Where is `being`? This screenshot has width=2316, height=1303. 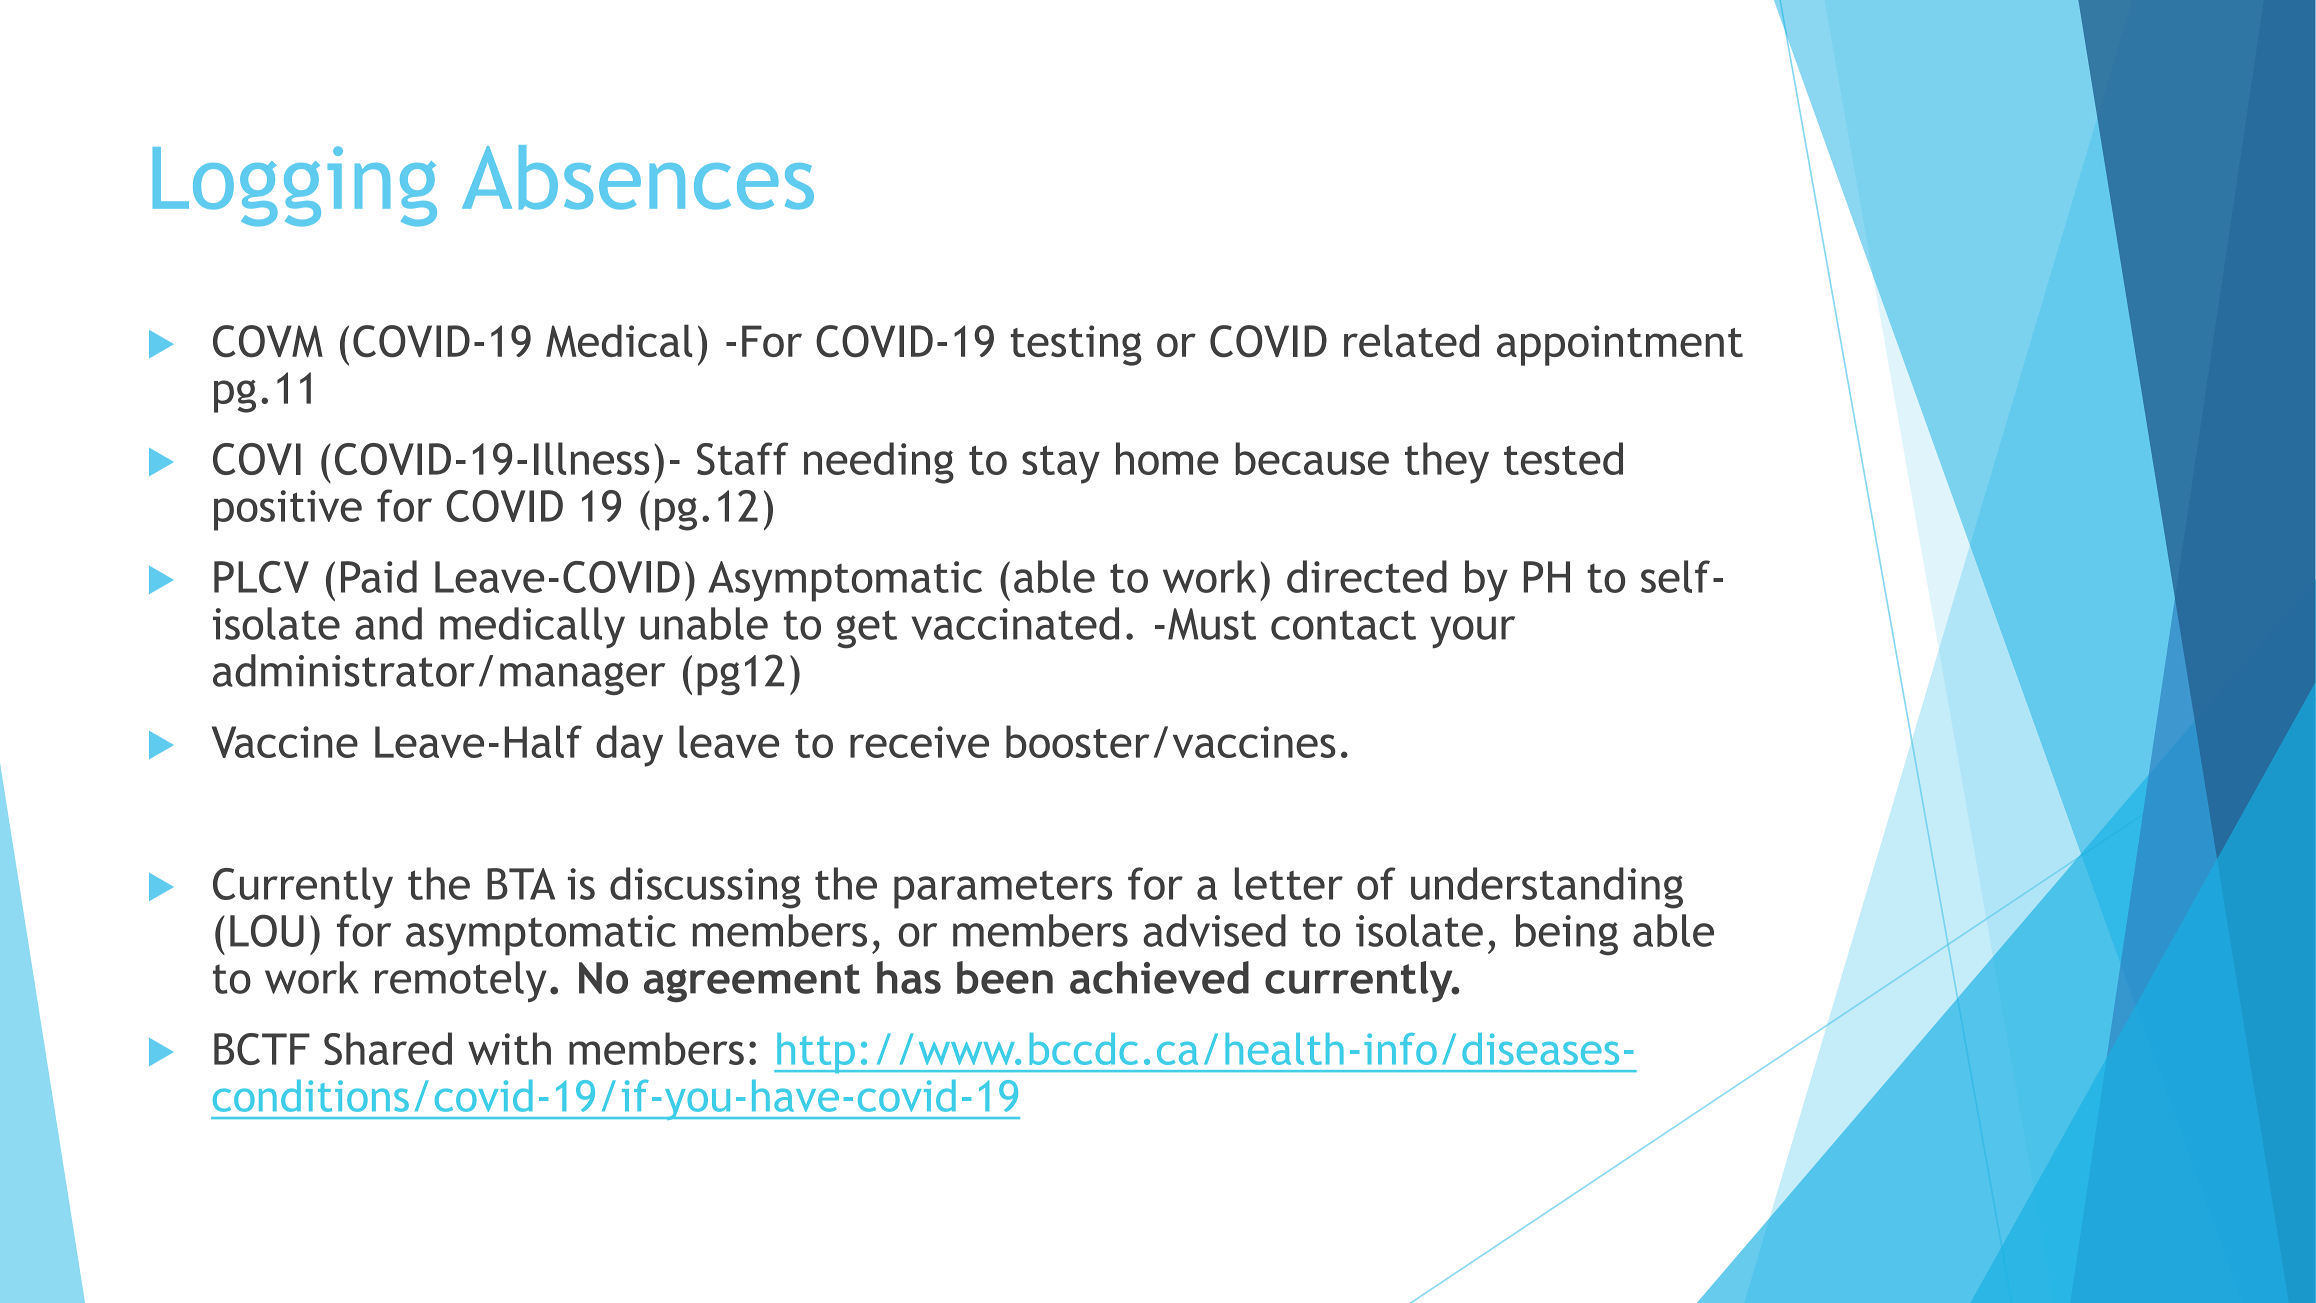
being is located at coordinates (1567, 935).
